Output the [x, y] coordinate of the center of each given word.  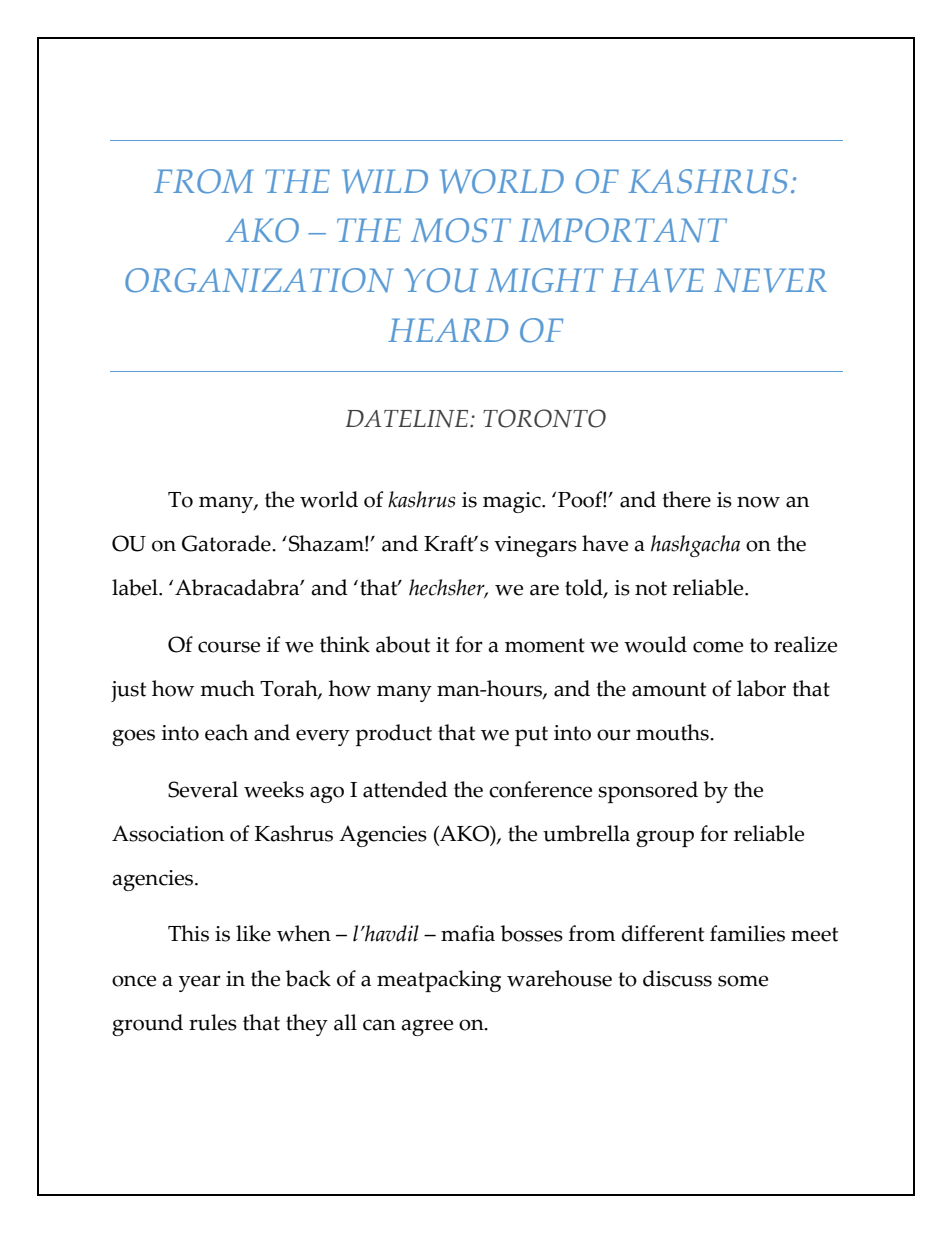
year [200, 983]
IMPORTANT [623, 230]
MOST [461, 230]
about [403, 644]
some [743, 981]
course [229, 647]
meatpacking [439, 981]
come [718, 647]
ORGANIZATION [259, 280]
